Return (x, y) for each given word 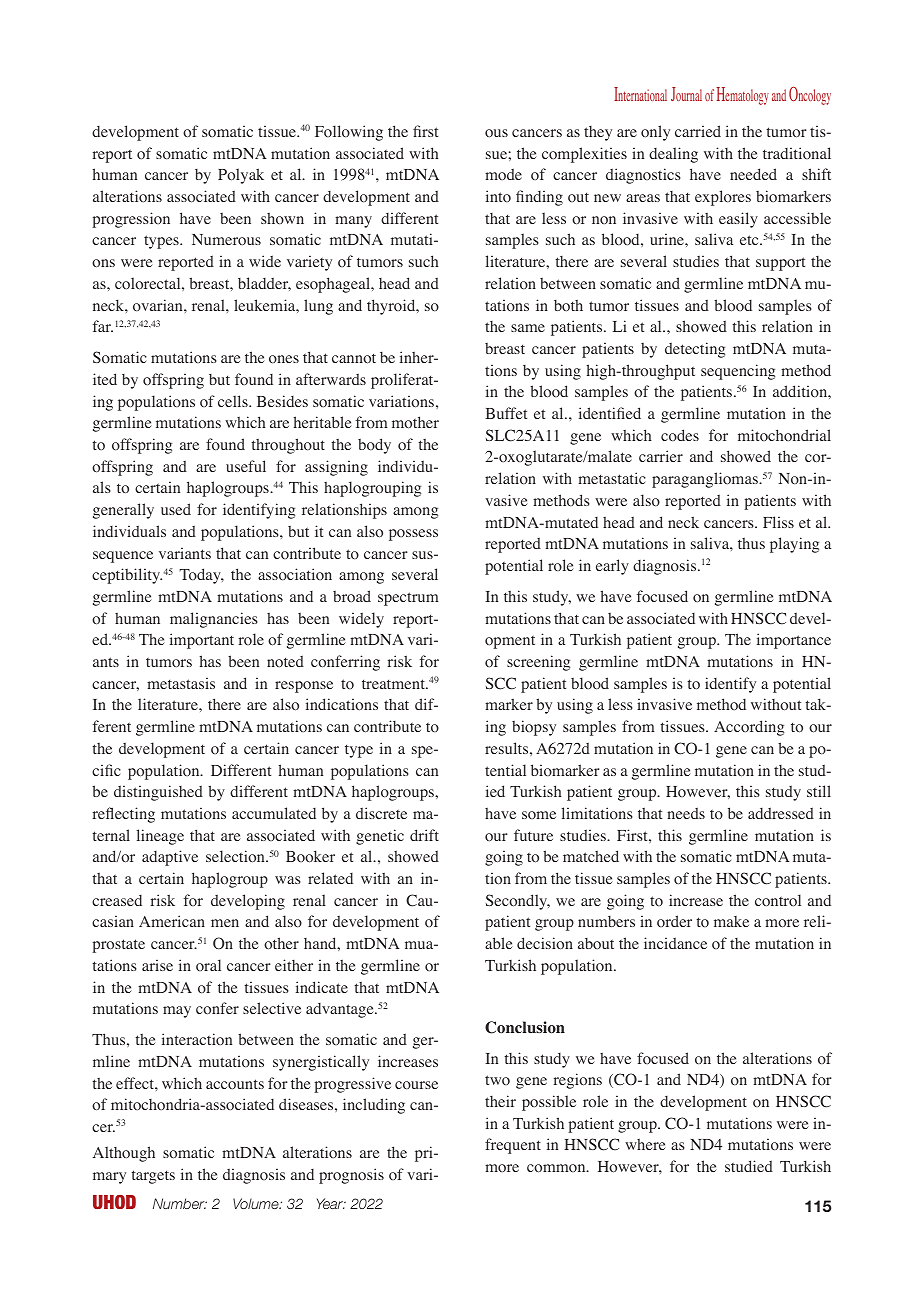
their (500, 1101)
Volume (257, 1203)
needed (753, 174)
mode (503, 174)
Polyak (241, 176)
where (645, 1144)
